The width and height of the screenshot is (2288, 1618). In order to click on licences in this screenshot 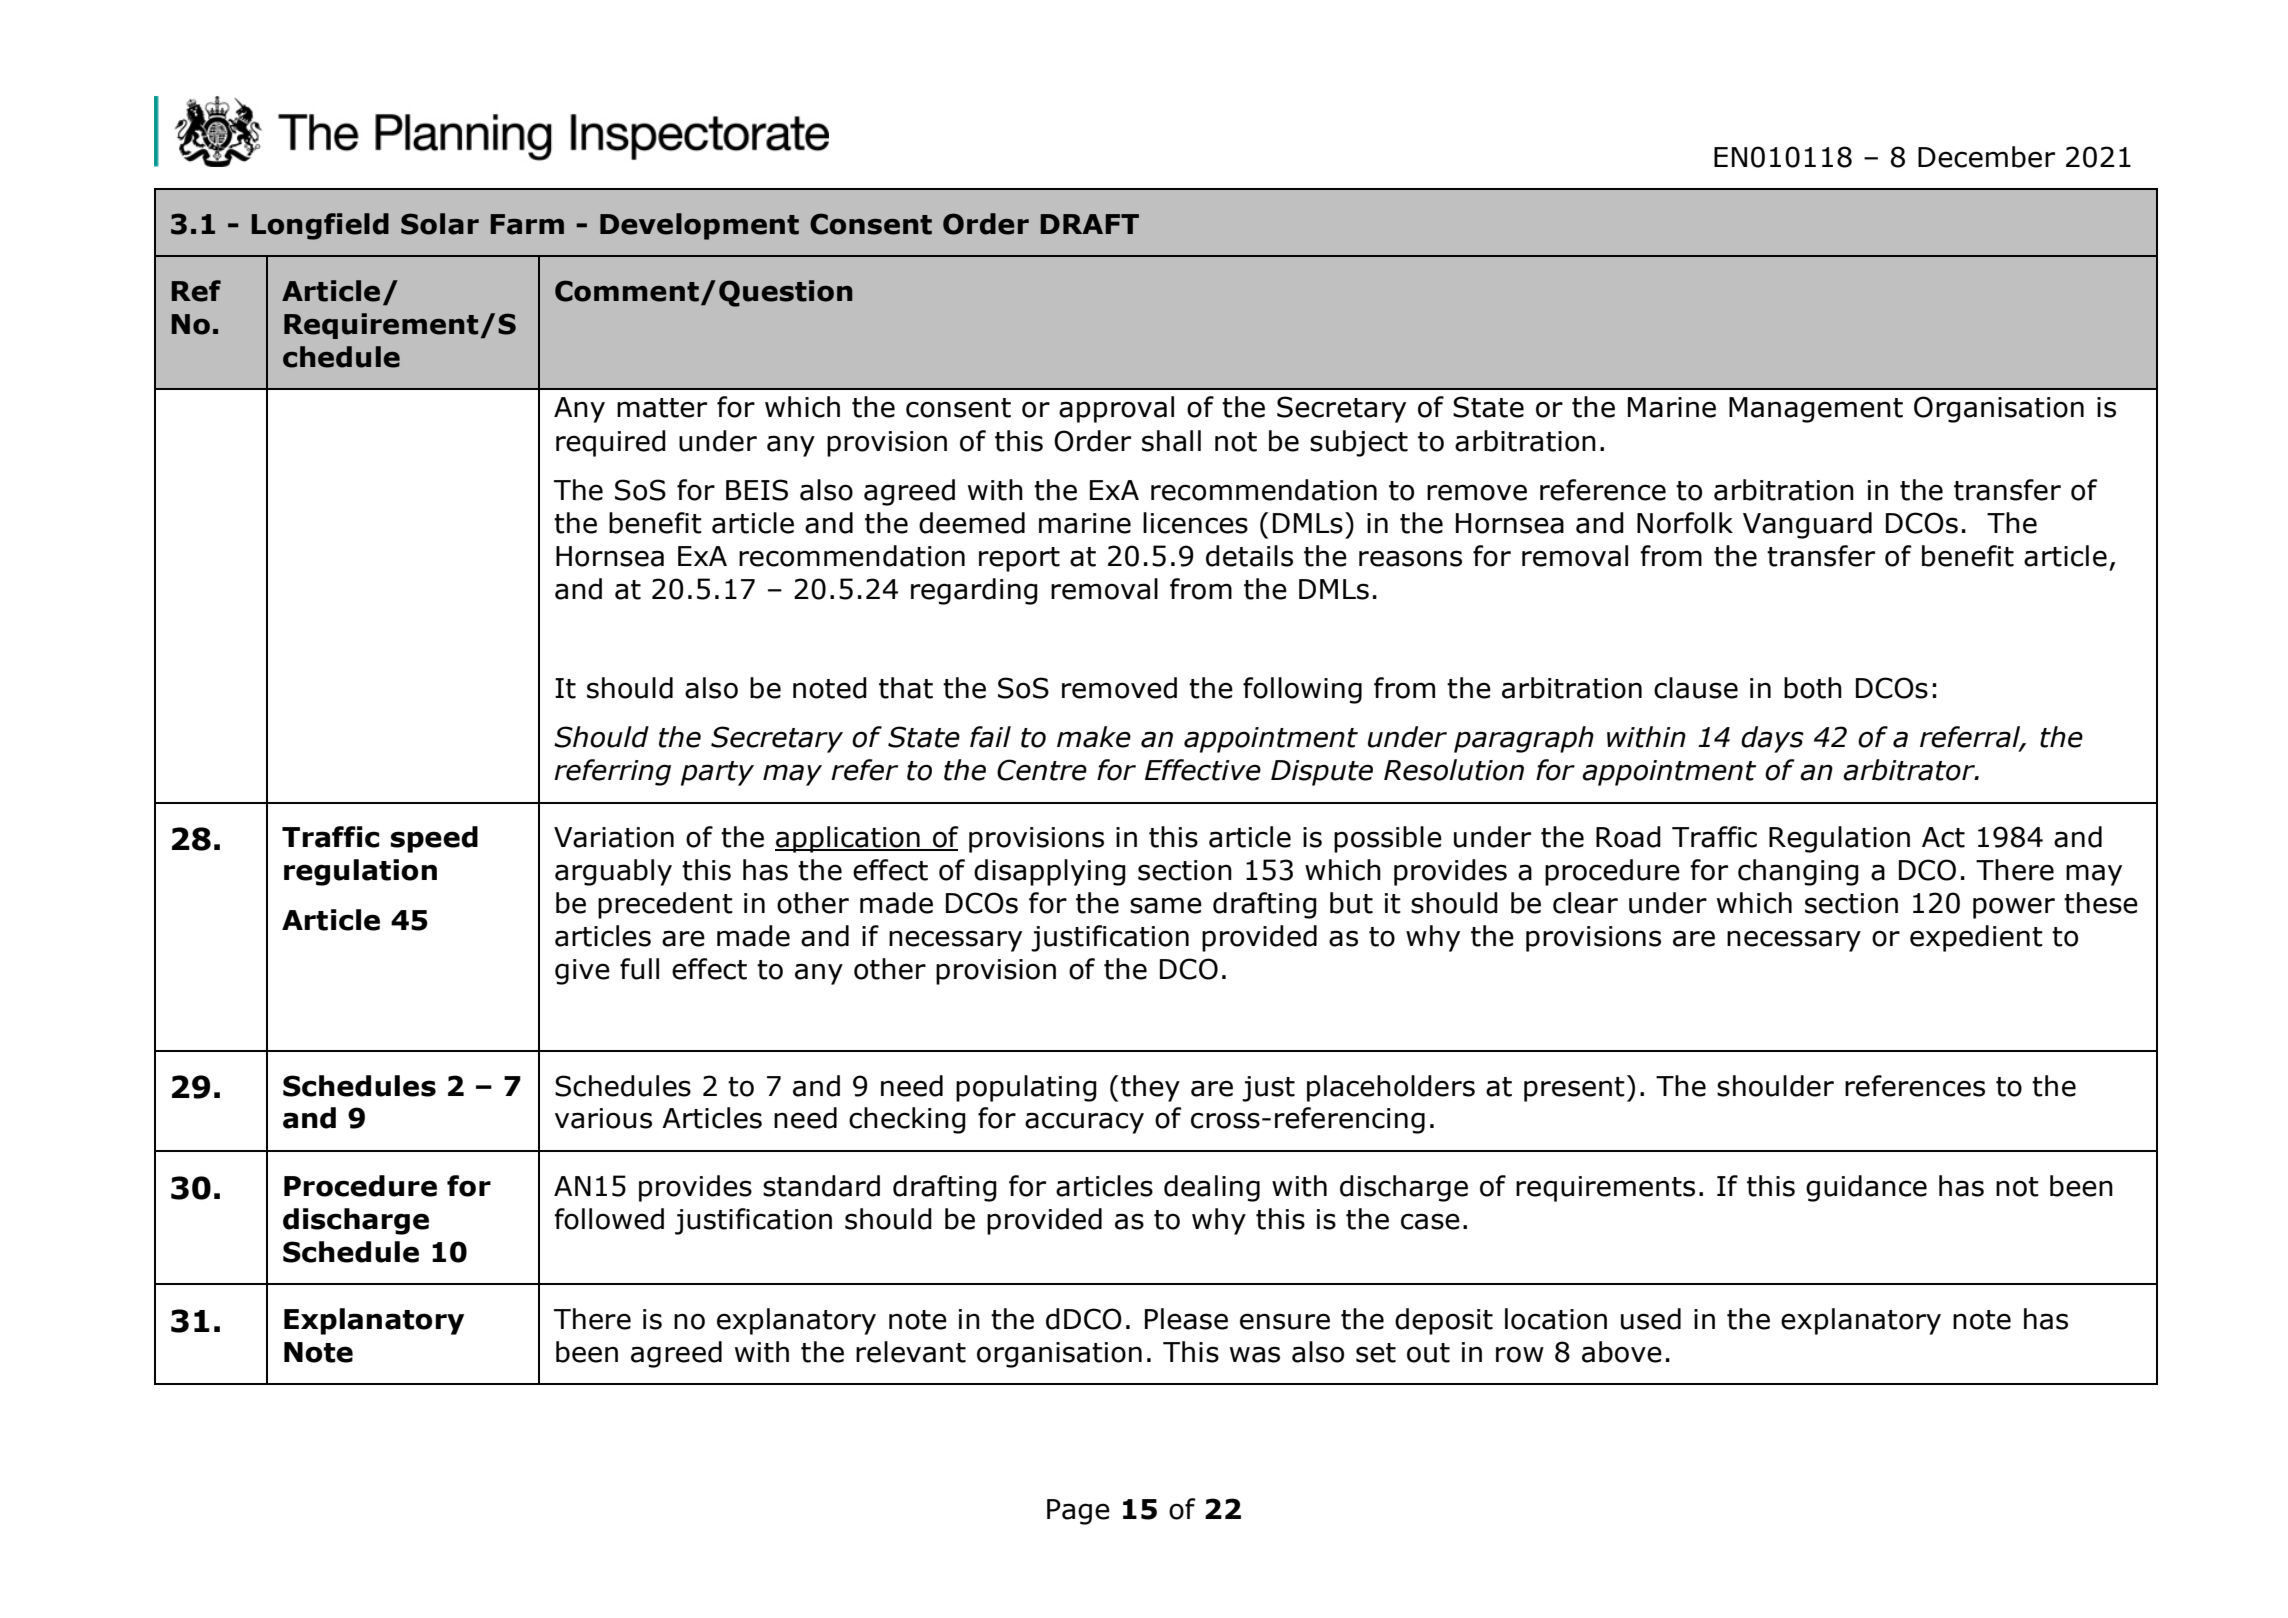, I will do `click(1195, 523)`.
